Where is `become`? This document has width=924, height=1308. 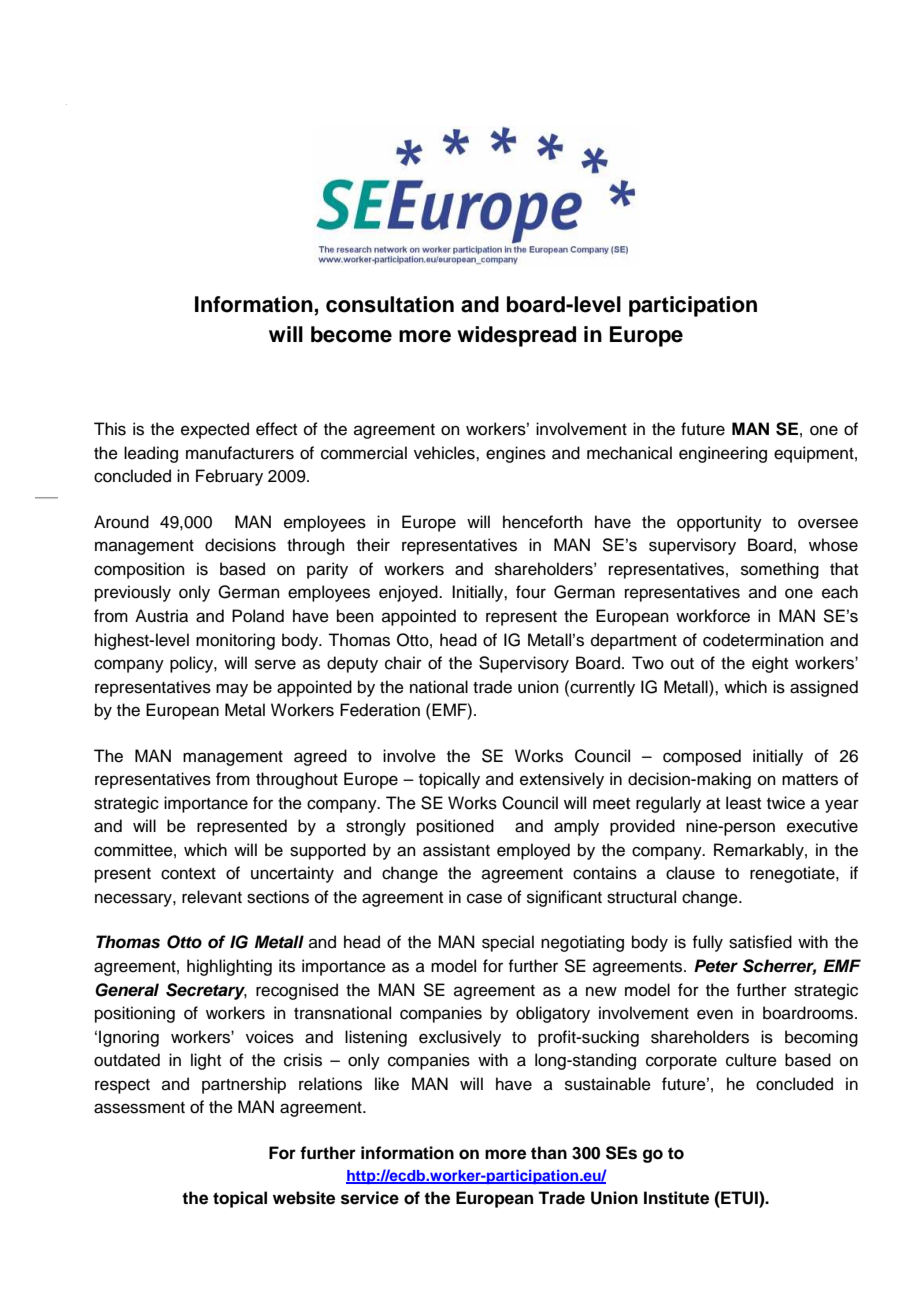 become is located at coordinates (351, 334).
